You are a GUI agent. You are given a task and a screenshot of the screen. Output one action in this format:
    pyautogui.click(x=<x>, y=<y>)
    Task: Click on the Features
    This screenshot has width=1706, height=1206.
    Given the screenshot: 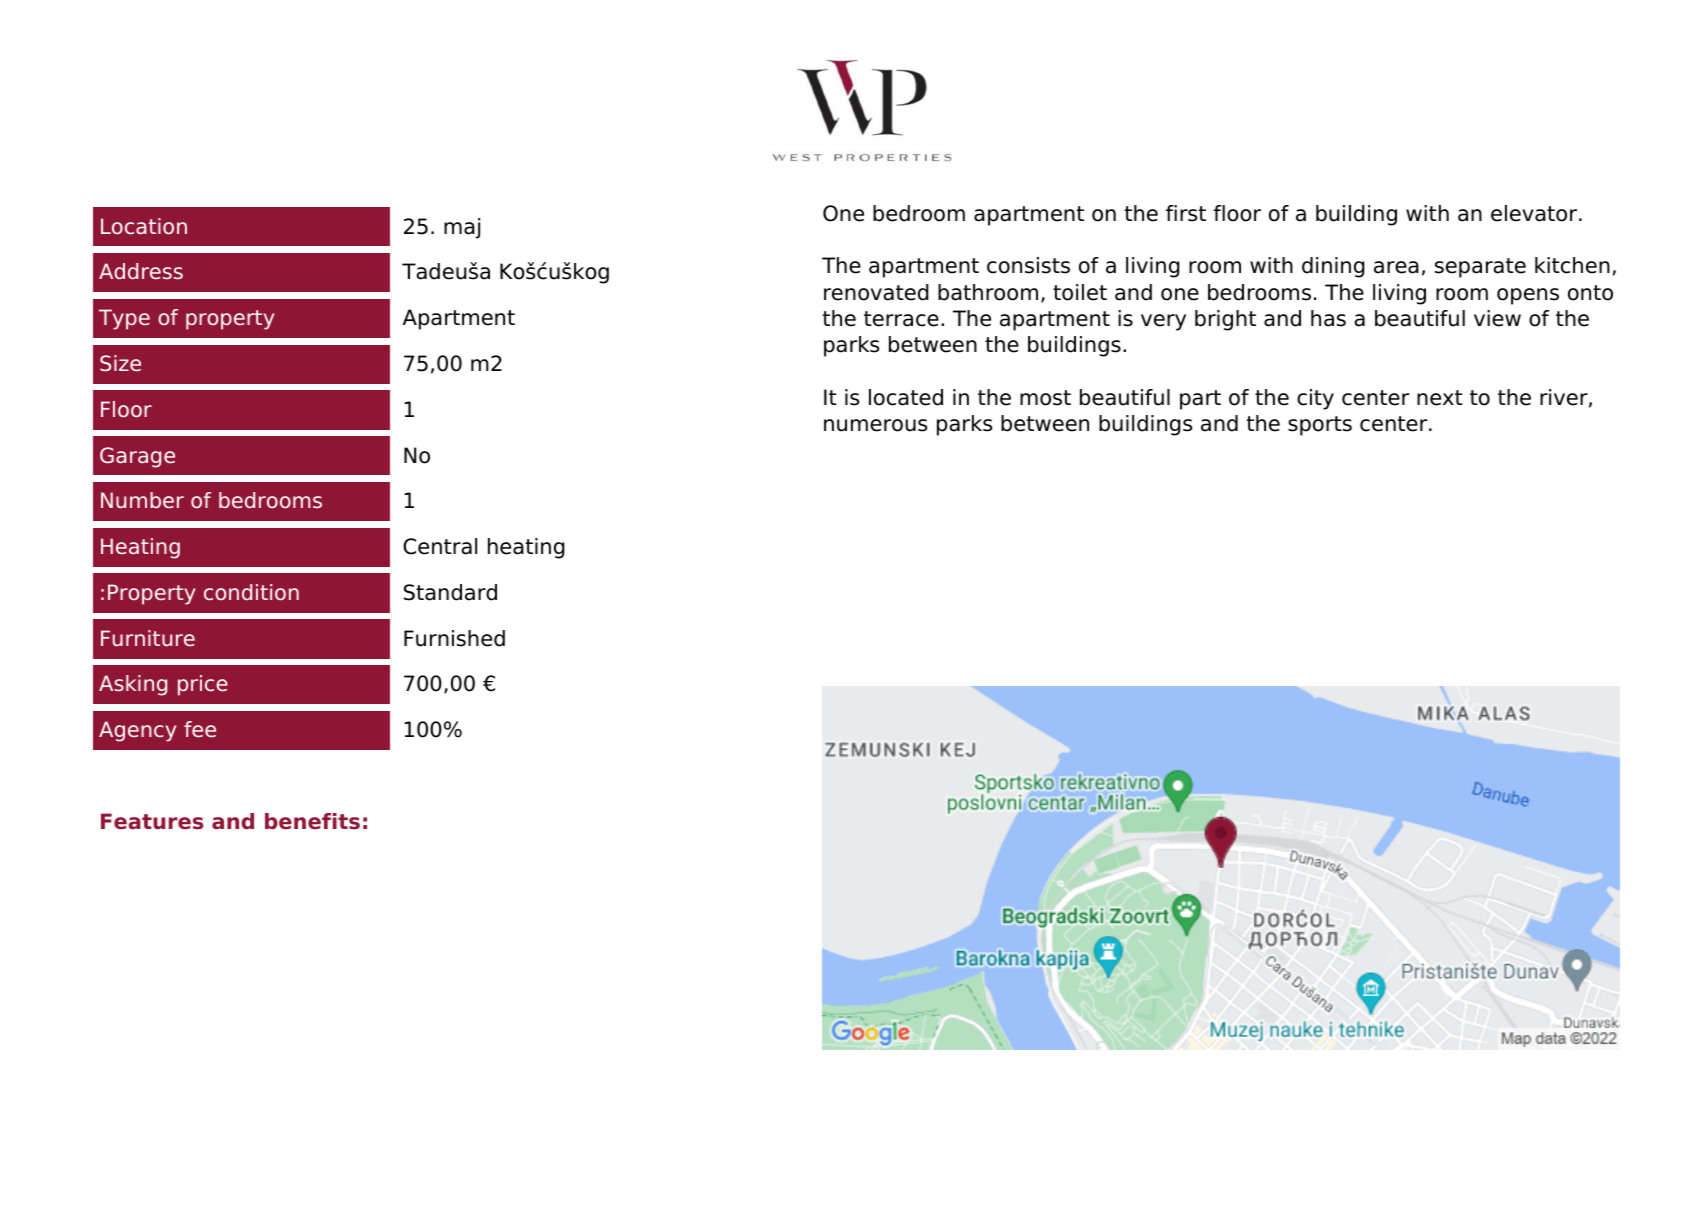 What is the action you would take?
    pyautogui.click(x=152, y=821)
